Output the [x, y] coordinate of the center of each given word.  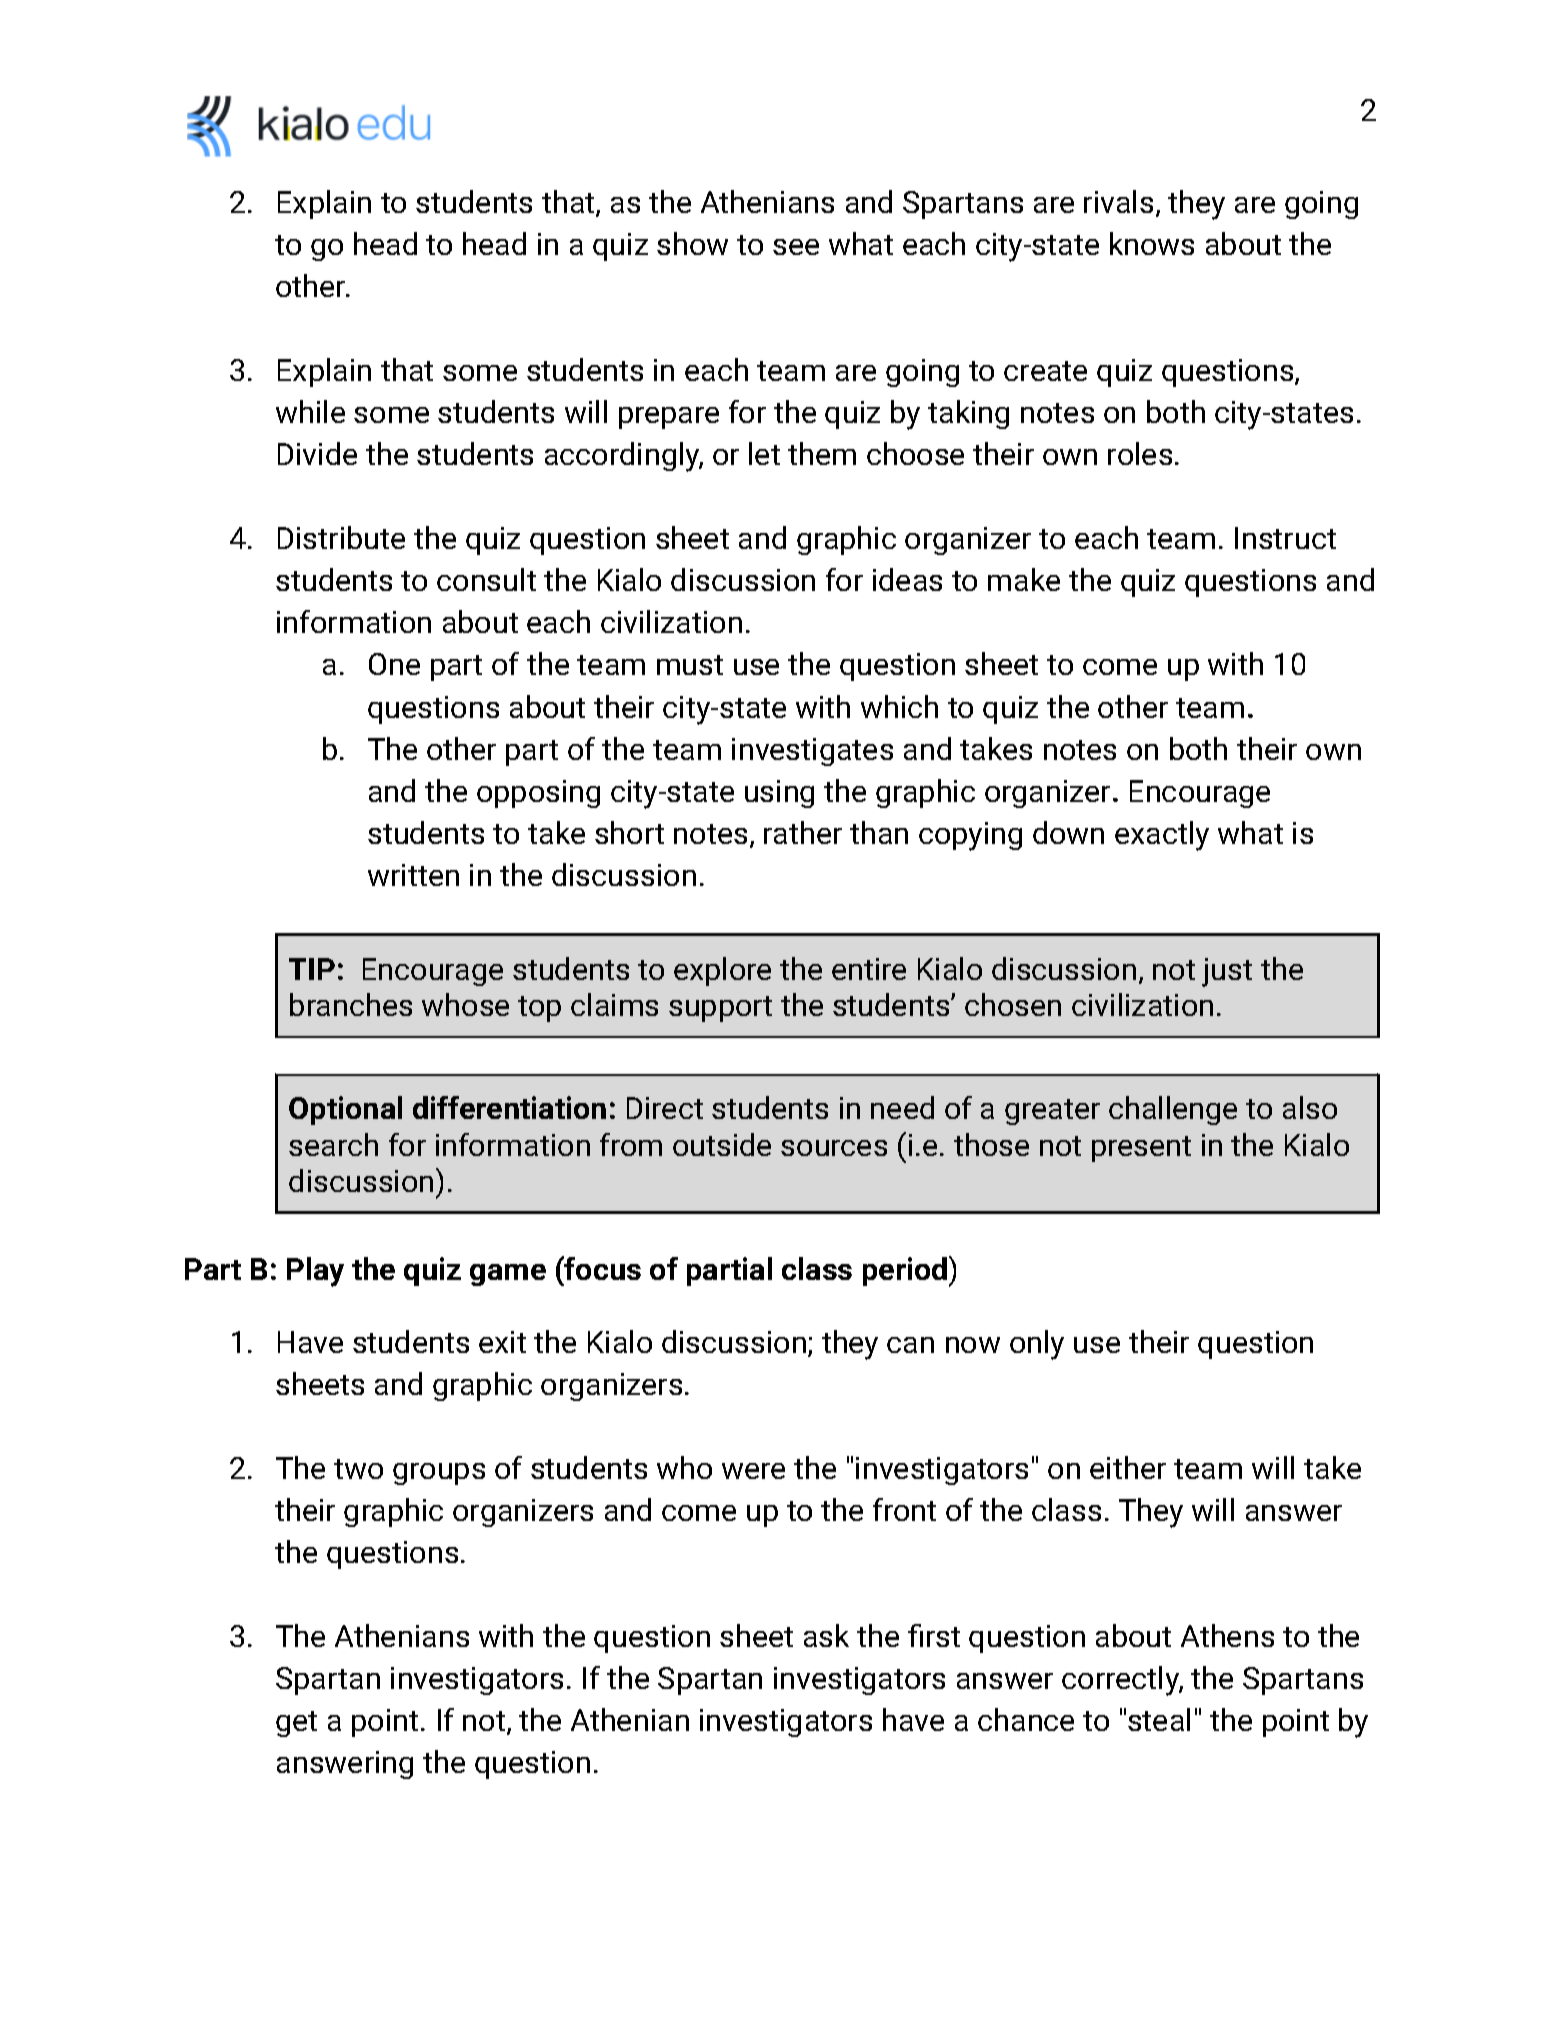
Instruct [1285, 538]
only [1037, 1345]
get [296, 1724]
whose [465, 1004]
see [796, 247]
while [310, 411]
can [910, 1345]
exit [502, 1342]
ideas [907, 579]
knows [1152, 243]
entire [869, 969]
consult [486, 579]
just [1227, 972]
